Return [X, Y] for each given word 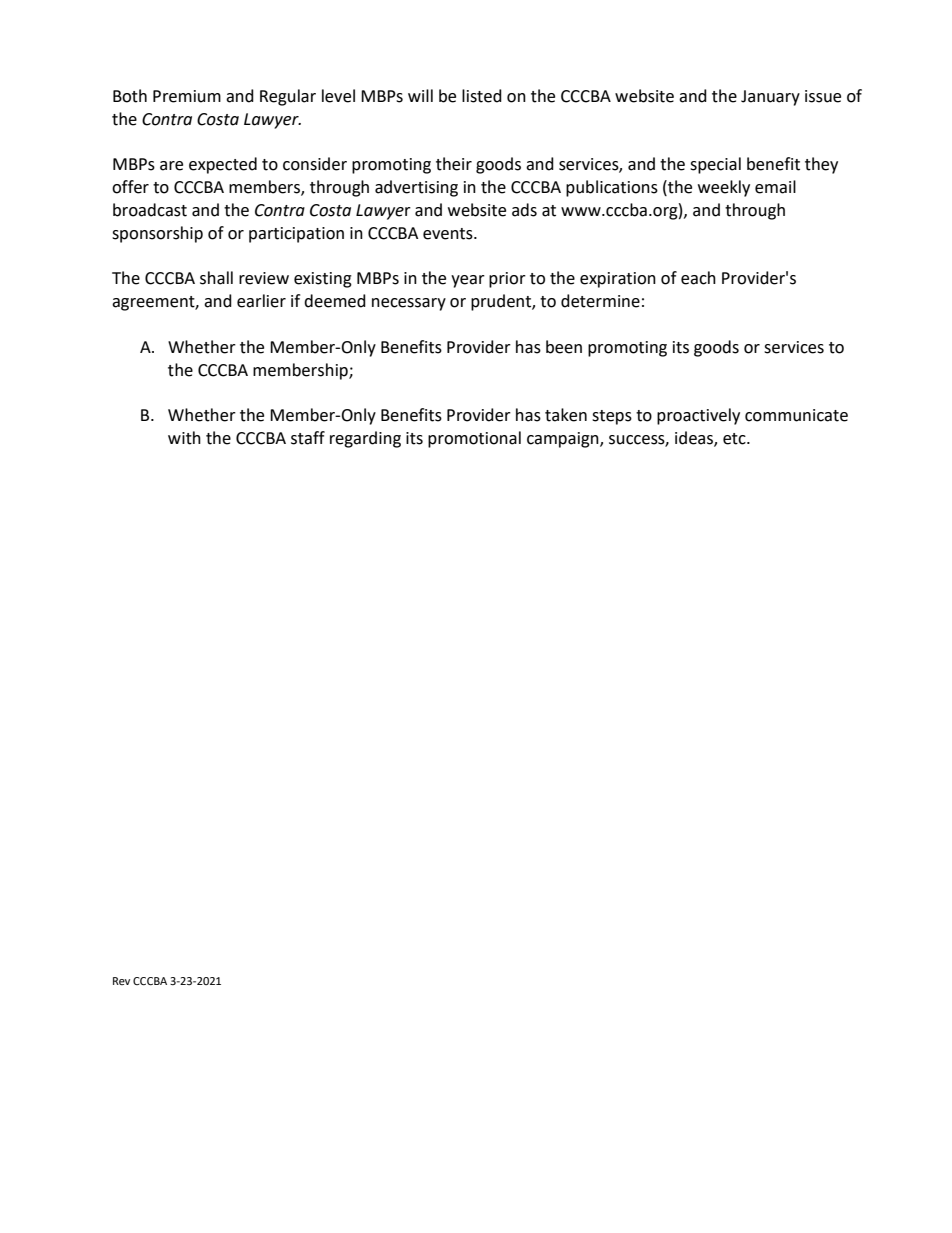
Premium [187, 96]
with [184, 438]
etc [735, 439]
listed [482, 96]
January [770, 98]
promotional [474, 439]
